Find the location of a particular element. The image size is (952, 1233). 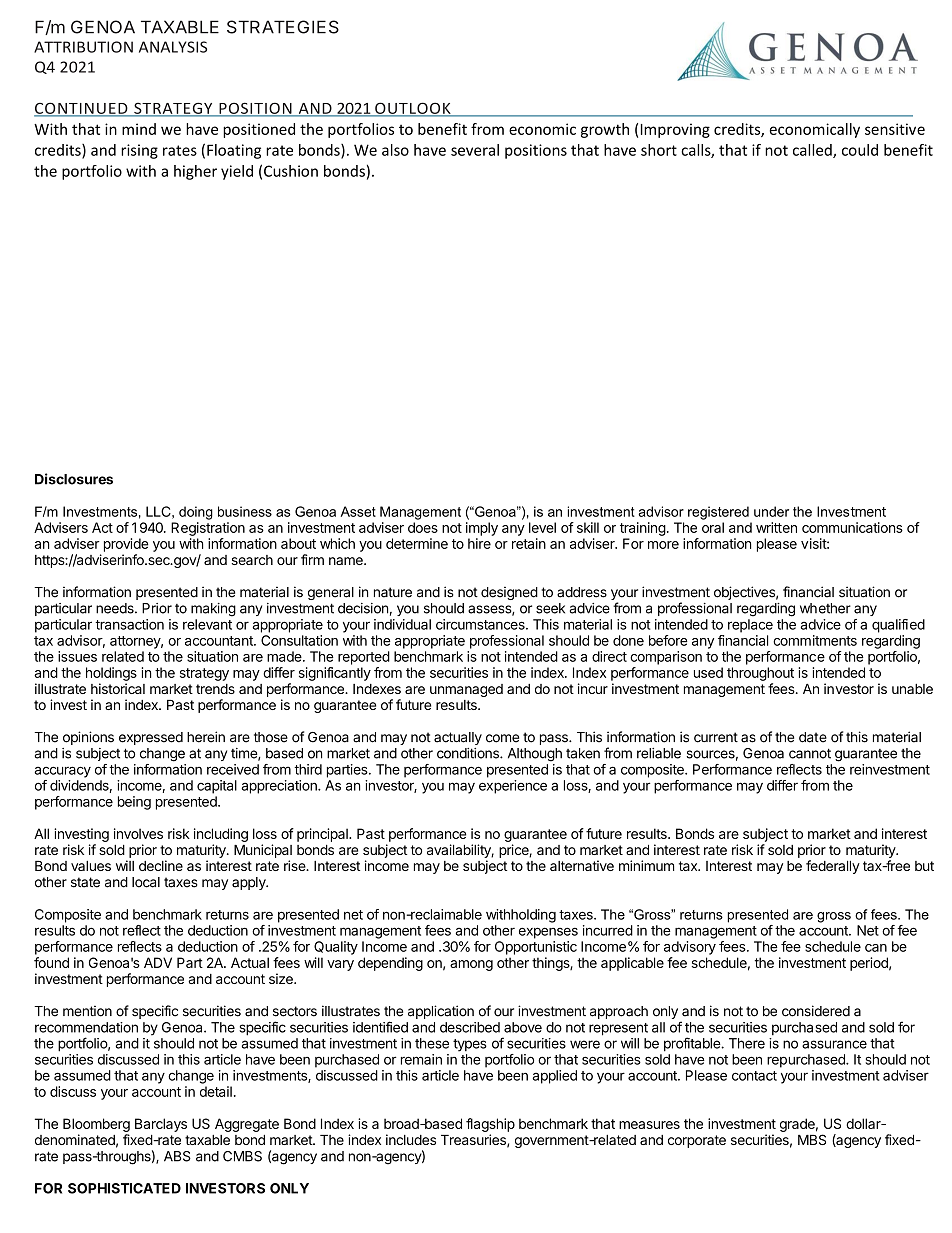

under is located at coordinates (771, 511).
